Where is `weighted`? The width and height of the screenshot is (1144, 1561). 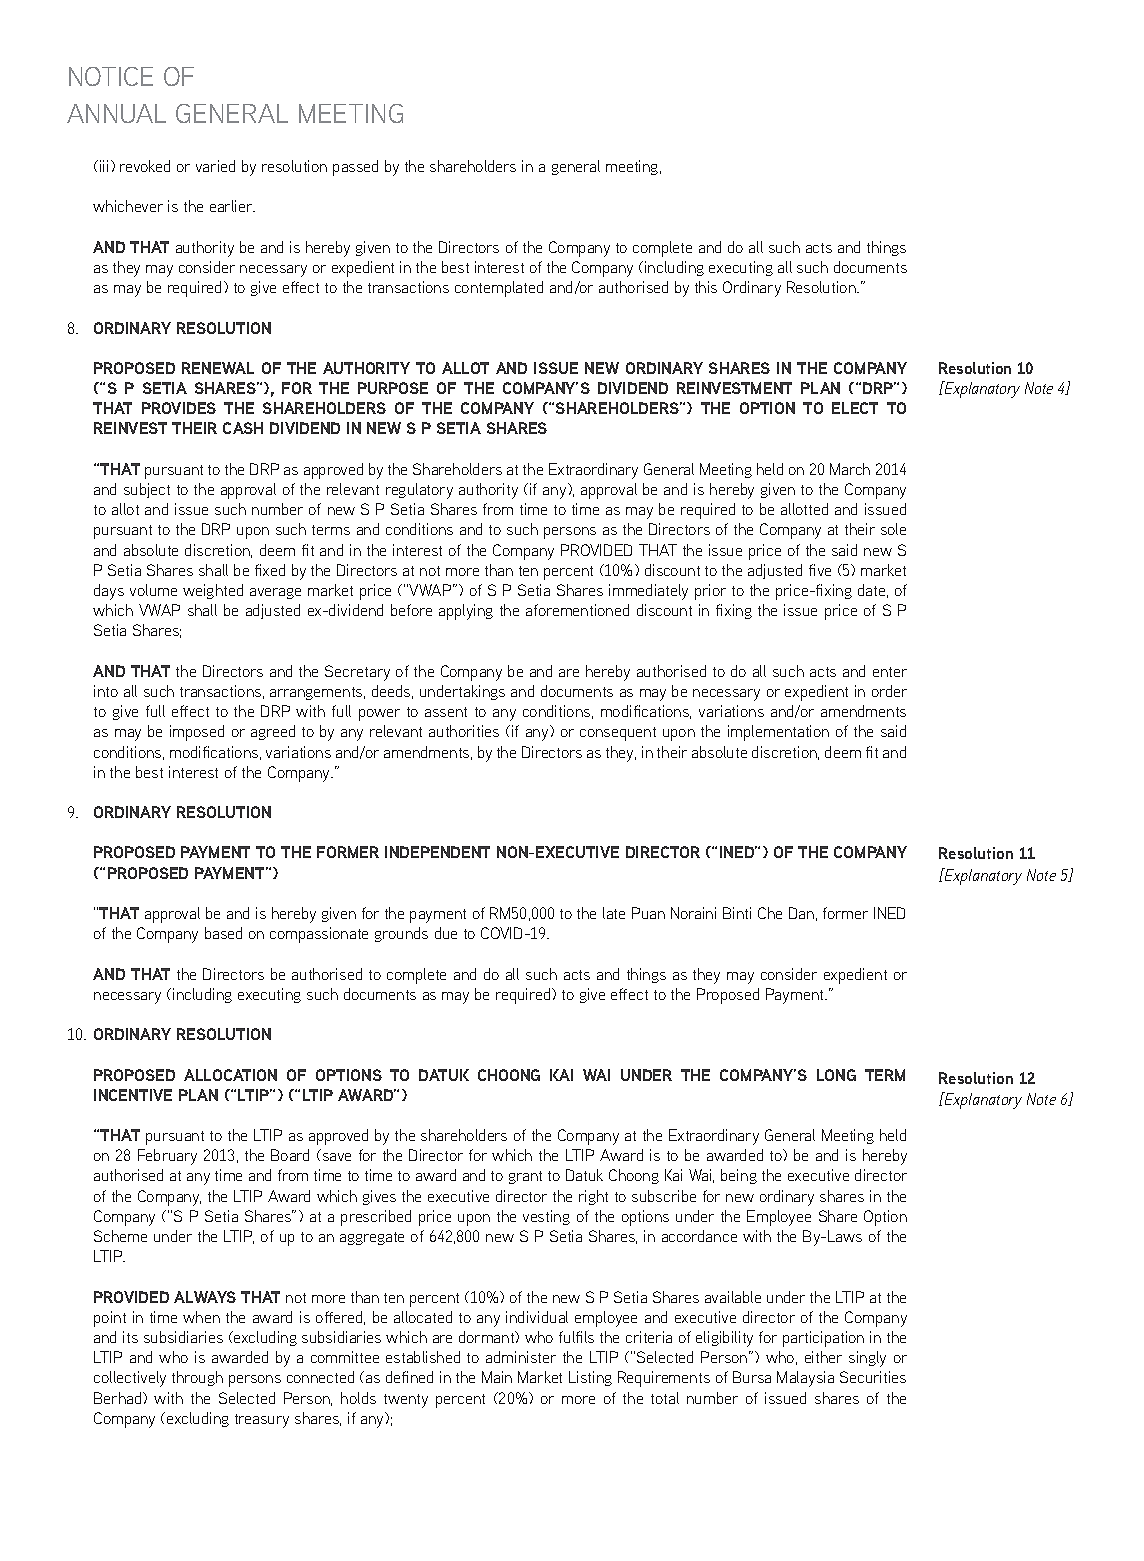 weighted is located at coordinates (213, 591).
